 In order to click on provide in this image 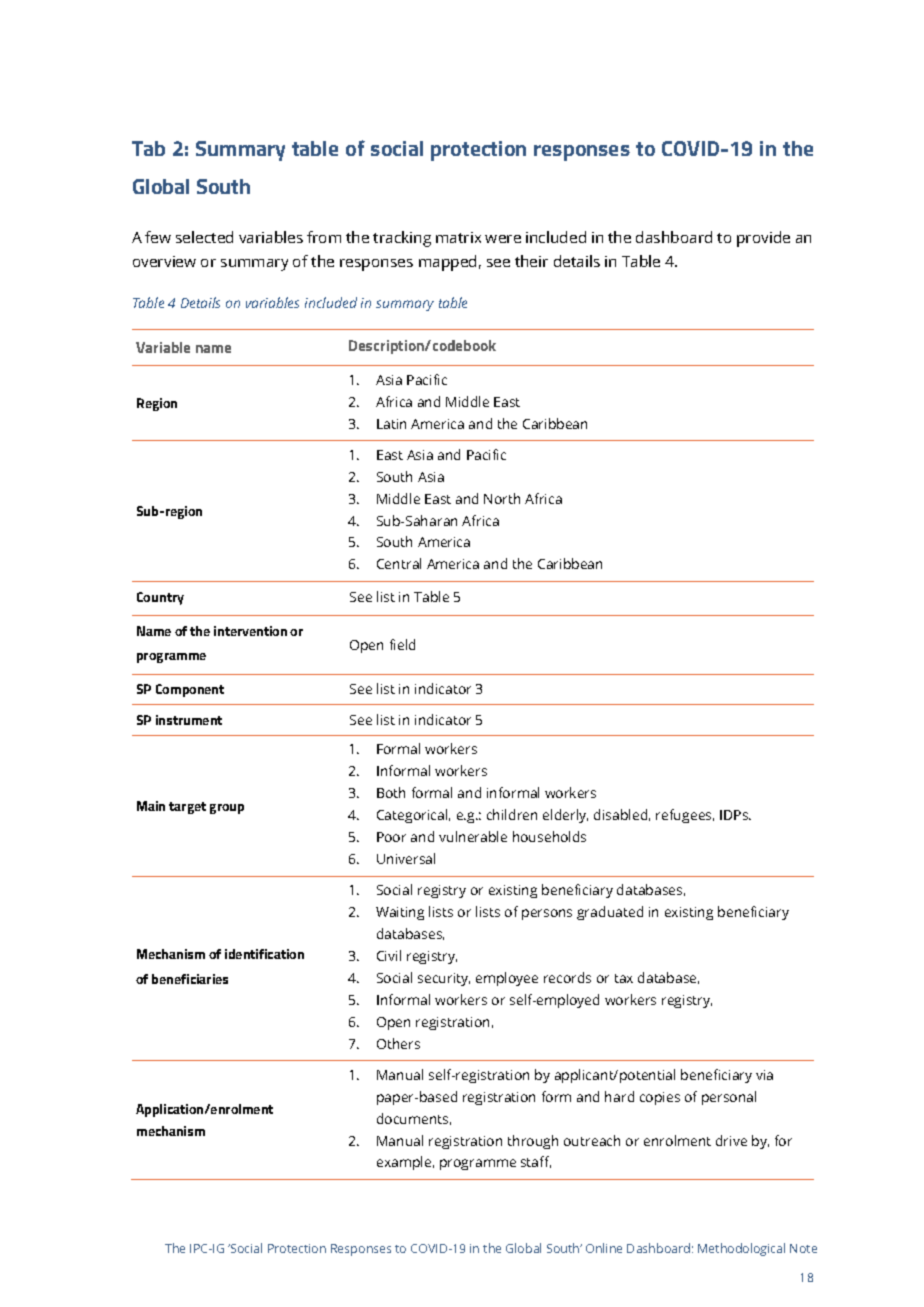, I will do `click(763, 239)`.
